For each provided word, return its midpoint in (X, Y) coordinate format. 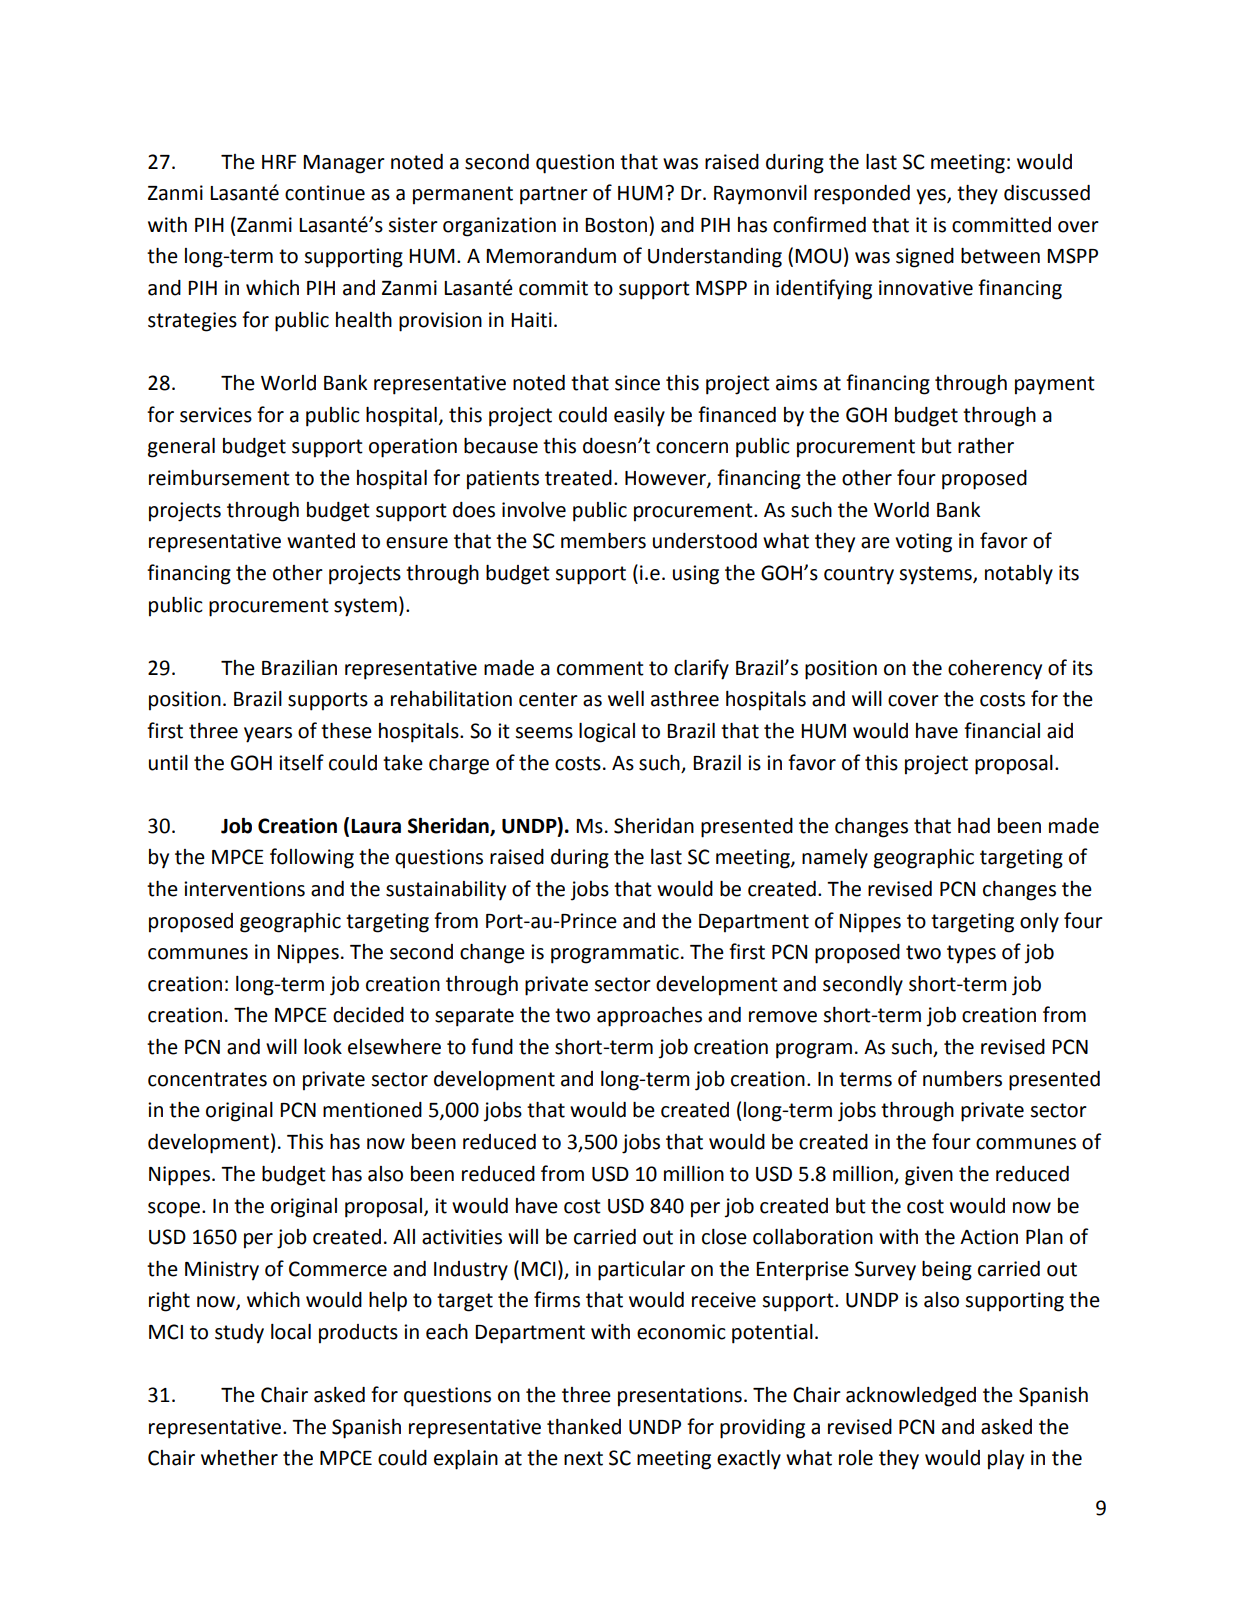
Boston (616, 225)
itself (301, 762)
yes (932, 197)
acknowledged (911, 1397)
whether (239, 1458)
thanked (584, 1427)
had (974, 826)
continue (325, 193)
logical (607, 733)
